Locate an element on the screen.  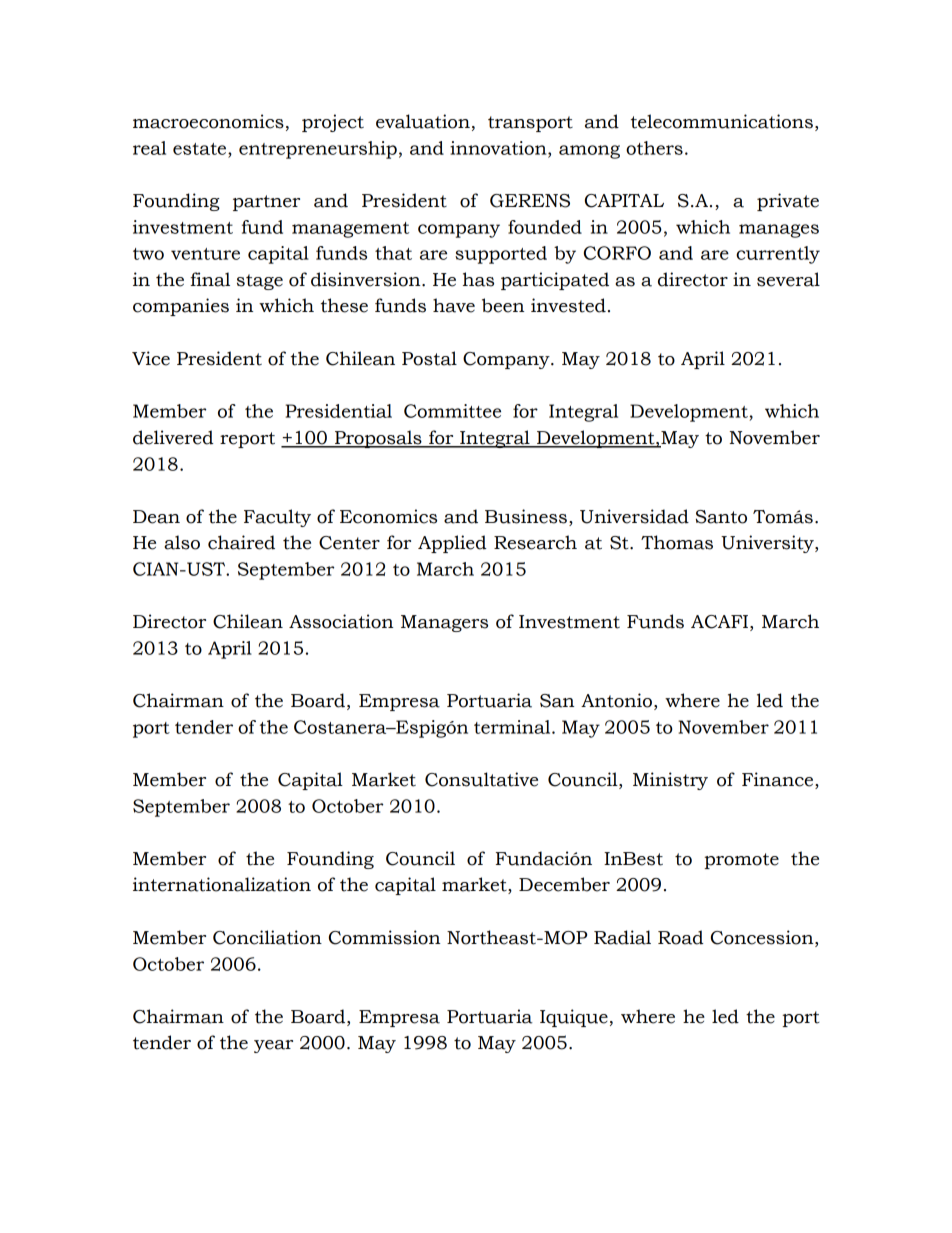
Ministry is located at coordinates (670, 781).
